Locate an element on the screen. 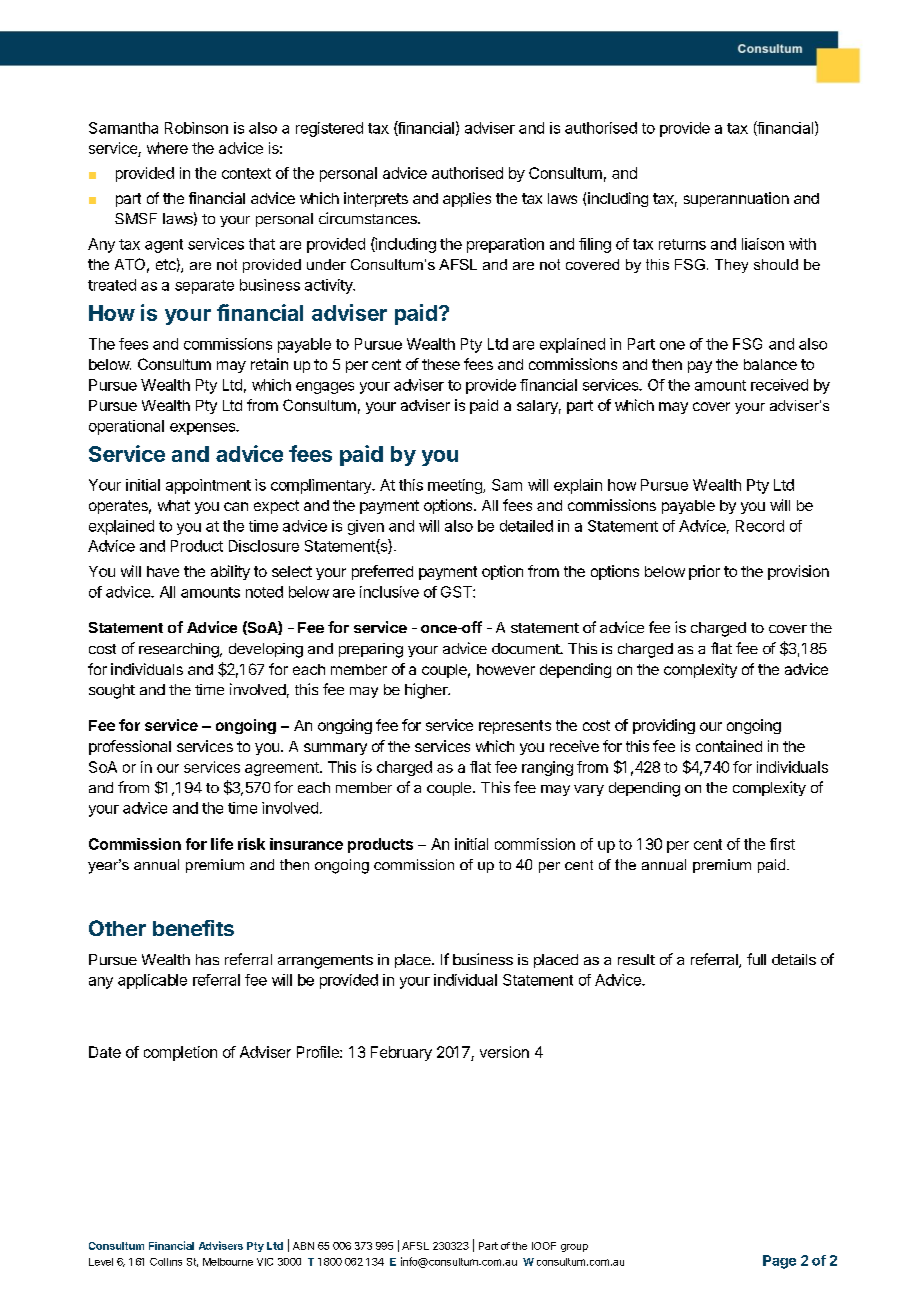 The image size is (924, 1308). Collins is located at coordinates (166, 1262).
